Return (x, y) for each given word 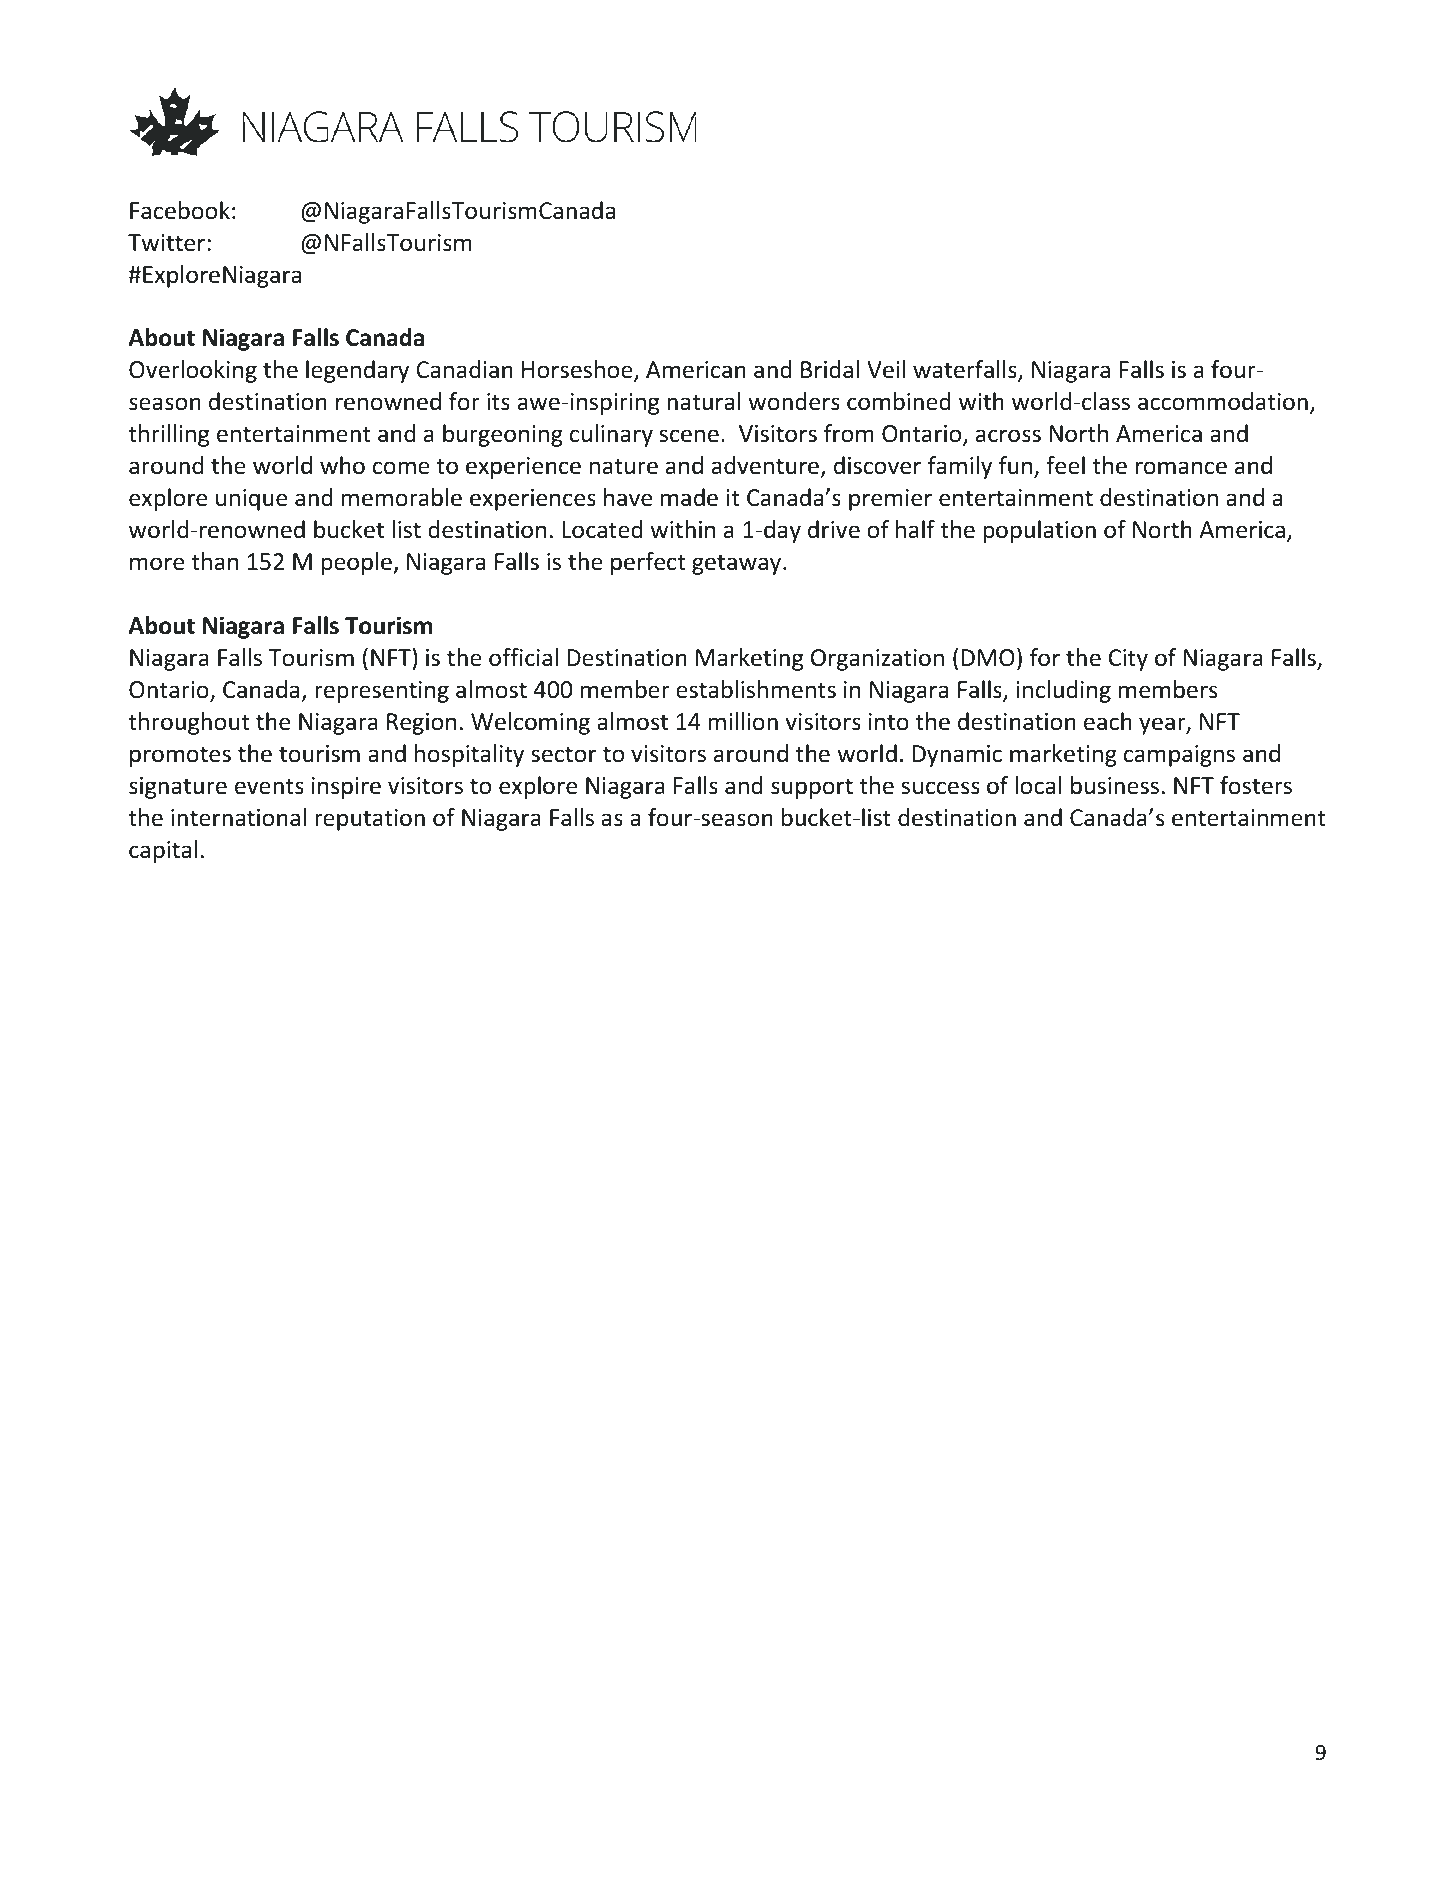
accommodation (1223, 401)
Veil (886, 369)
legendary (357, 371)
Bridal (830, 369)
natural (703, 401)
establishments (756, 689)
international (238, 817)
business (1115, 785)
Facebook (180, 210)
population (1039, 531)
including (1063, 691)
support (812, 788)
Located (602, 529)
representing (382, 692)
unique (251, 500)
